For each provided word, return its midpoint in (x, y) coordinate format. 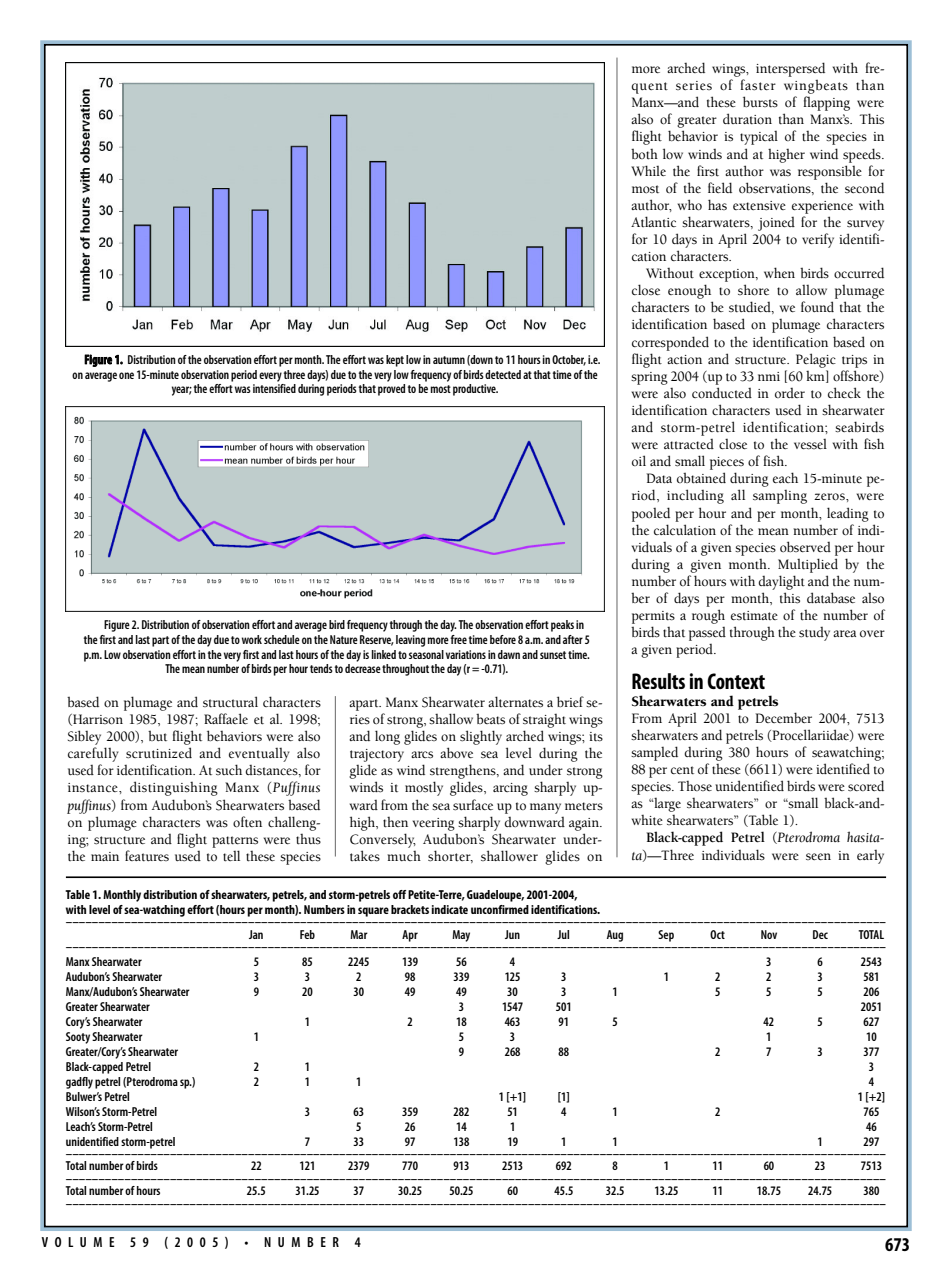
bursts (760, 102)
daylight (781, 582)
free (458, 639)
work (252, 639)
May (461, 936)
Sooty (78, 1038)
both (644, 154)
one (126, 375)
